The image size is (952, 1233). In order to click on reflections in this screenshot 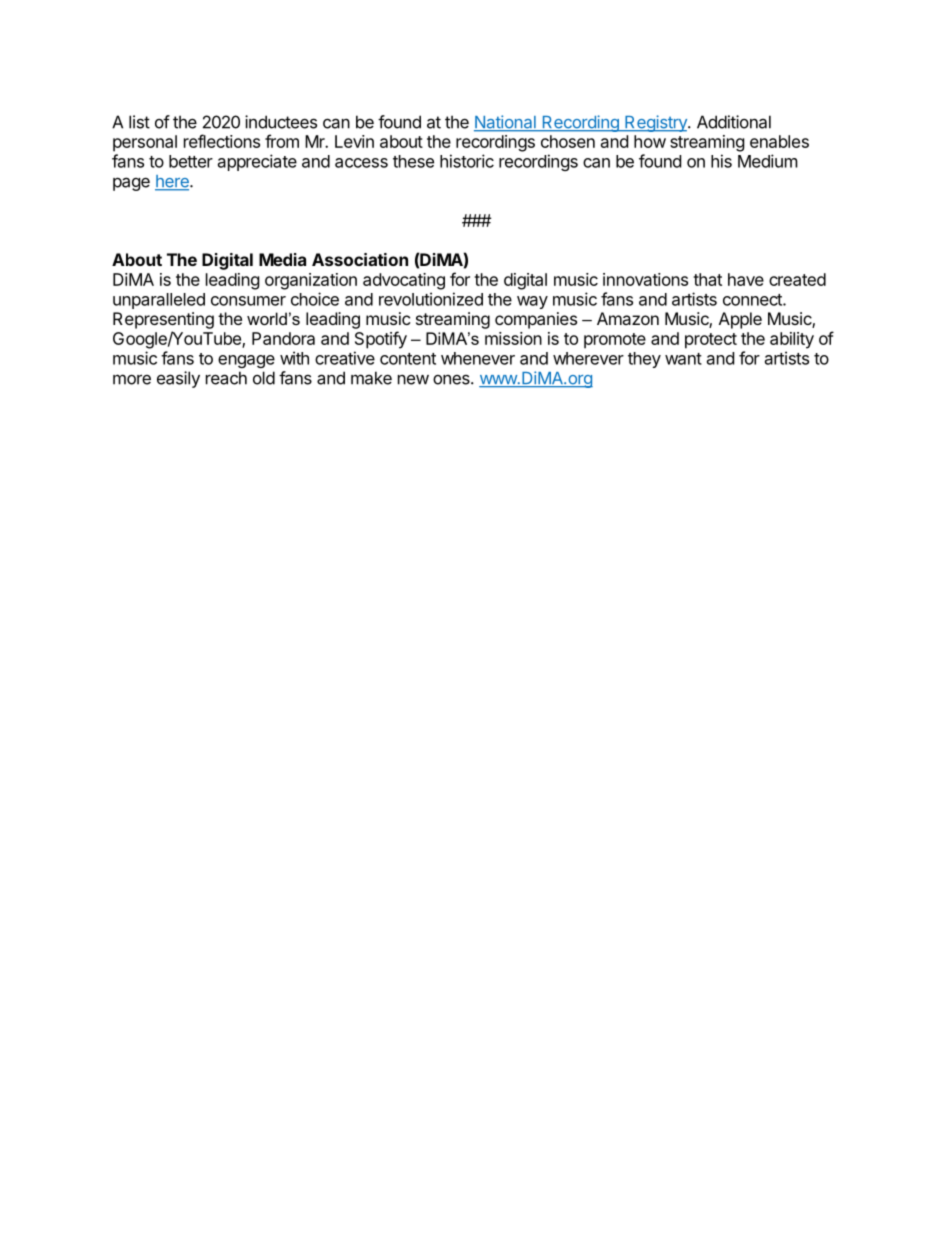, I will do `click(222, 141)`.
